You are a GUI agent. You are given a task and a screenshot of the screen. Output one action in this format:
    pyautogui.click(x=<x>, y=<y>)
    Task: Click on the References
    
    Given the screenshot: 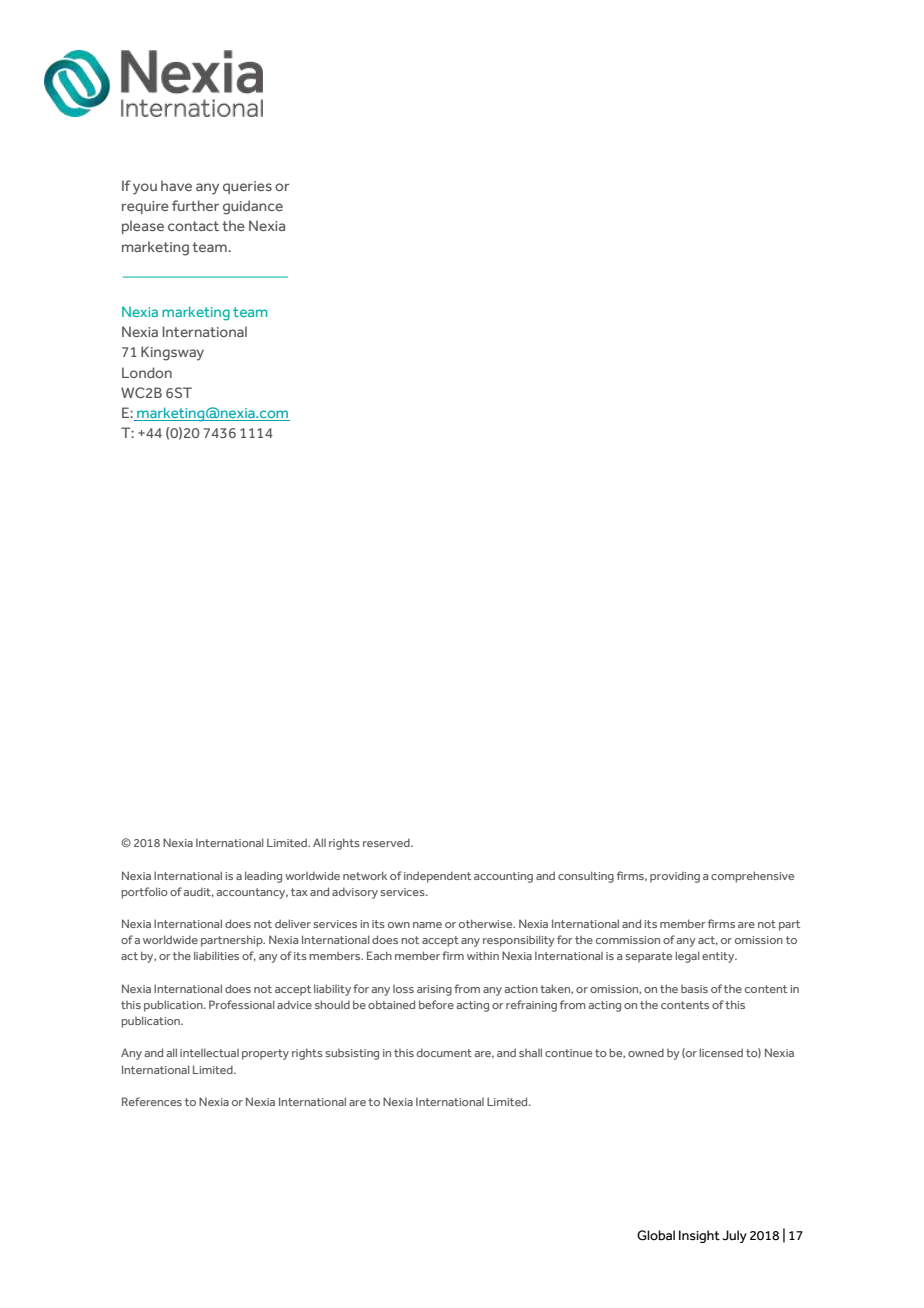 What is the action you would take?
    pyautogui.click(x=152, y=1101)
